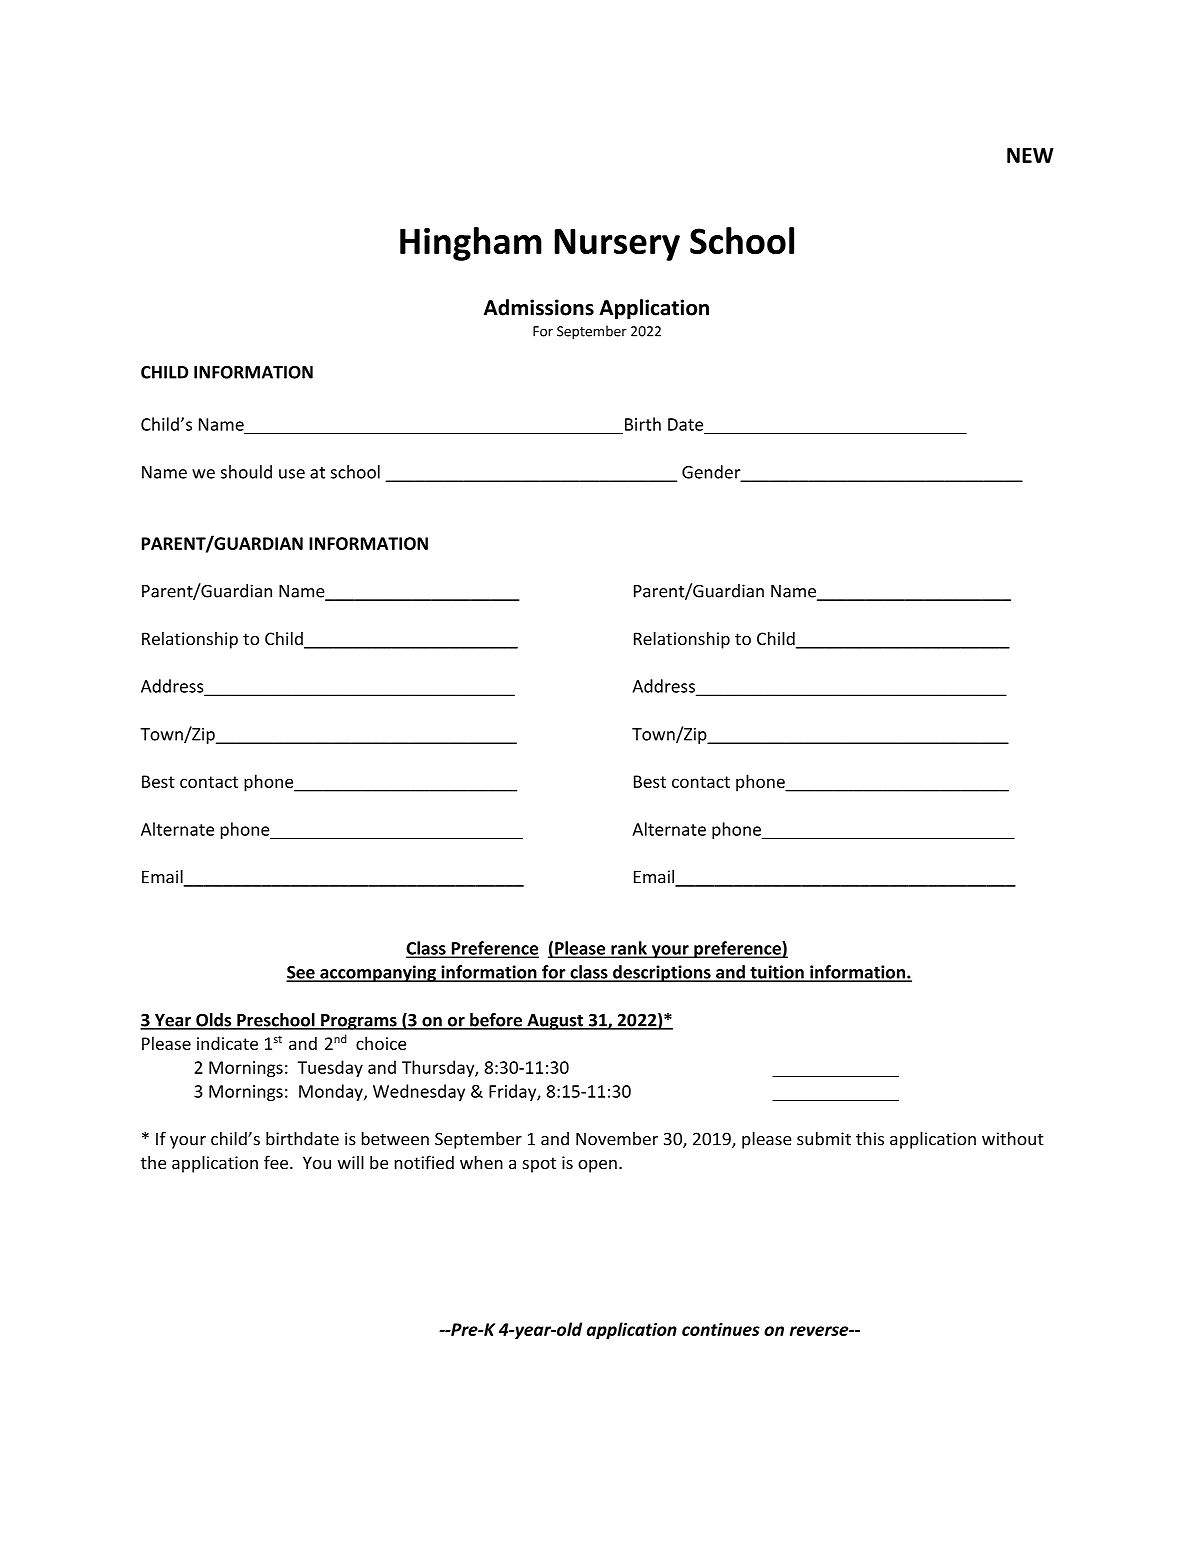 This document has height=1545, width=1194. I want to click on rank, so click(629, 949).
